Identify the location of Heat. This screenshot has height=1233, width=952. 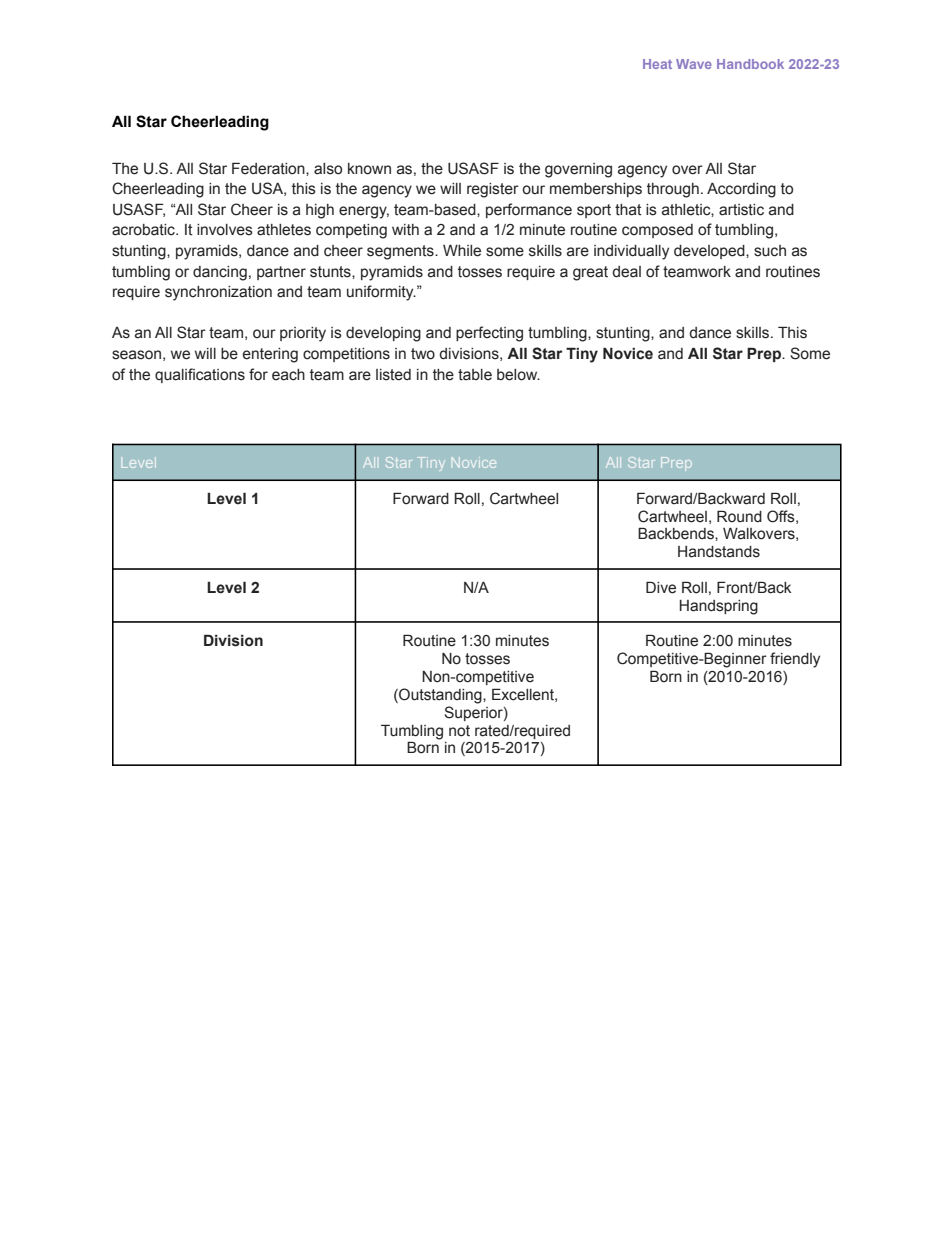
(657, 64).
